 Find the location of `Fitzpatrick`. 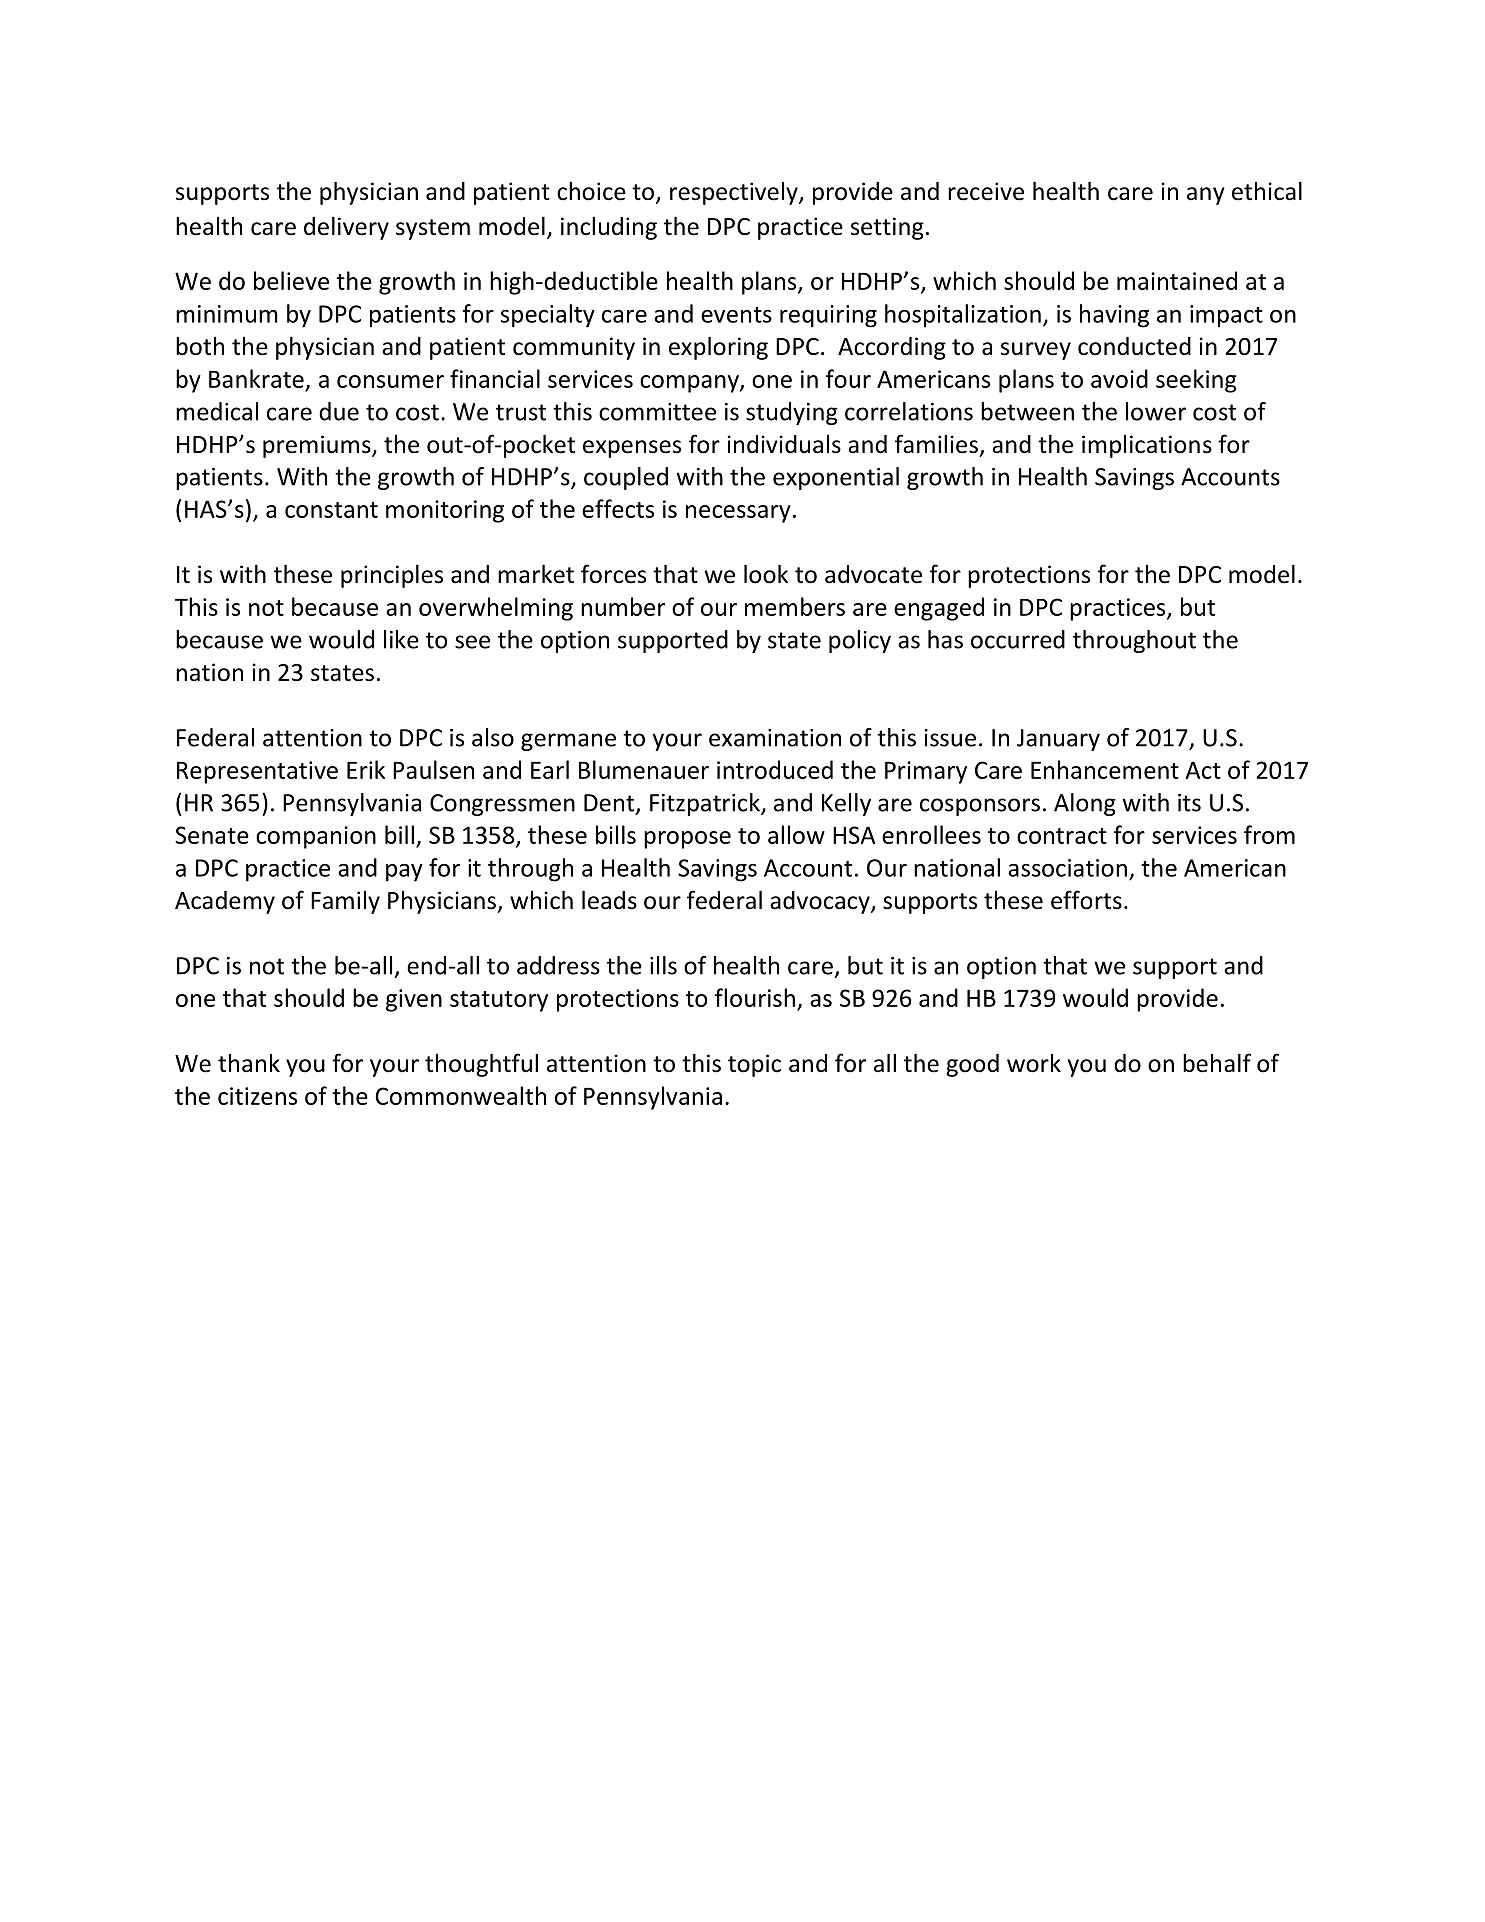

Fitzpatrick is located at coordinates (706, 804).
